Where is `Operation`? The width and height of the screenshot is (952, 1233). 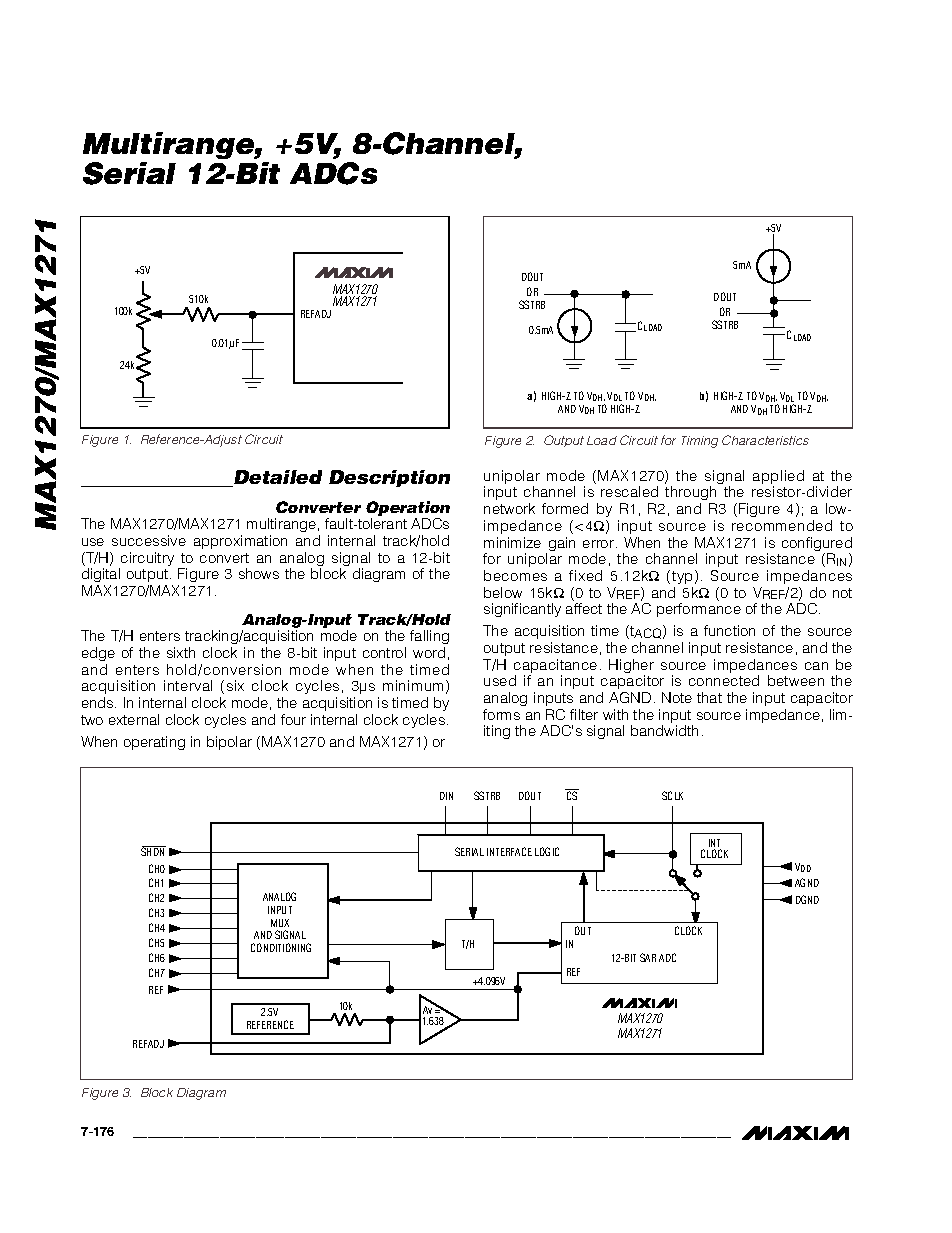 Operation is located at coordinates (408, 508).
